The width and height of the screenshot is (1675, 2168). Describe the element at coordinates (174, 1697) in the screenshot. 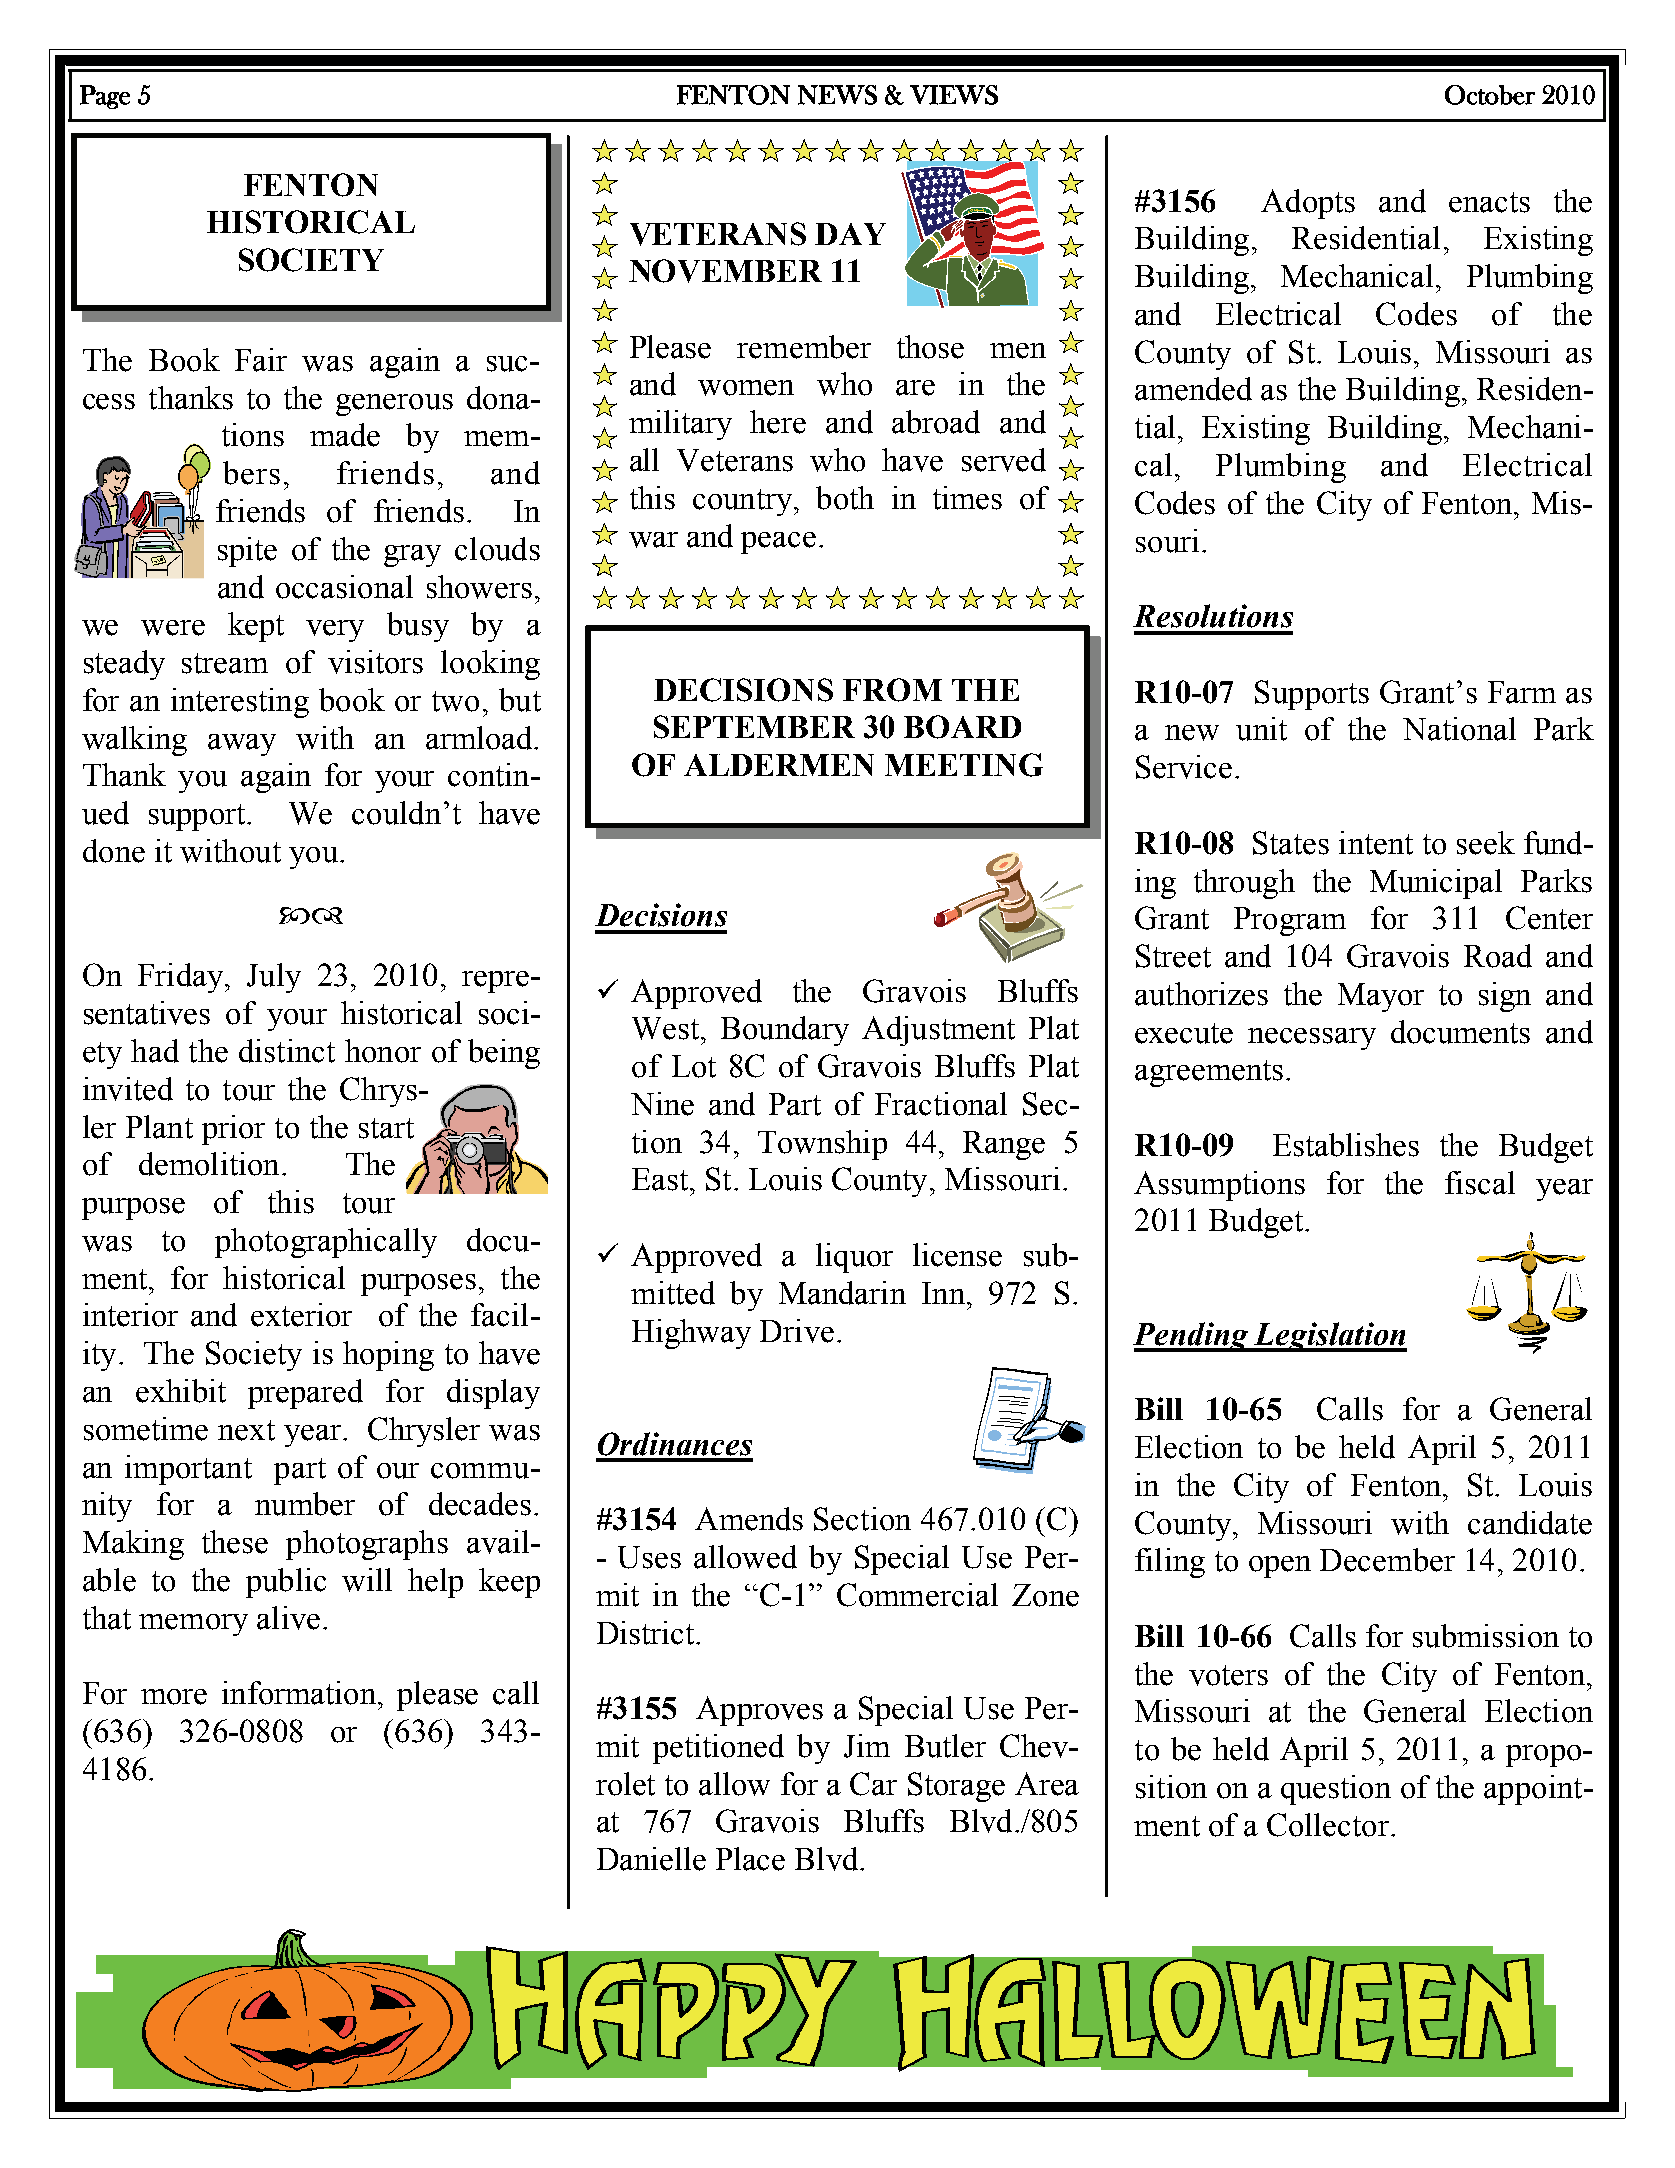

I see `more` at that location.
